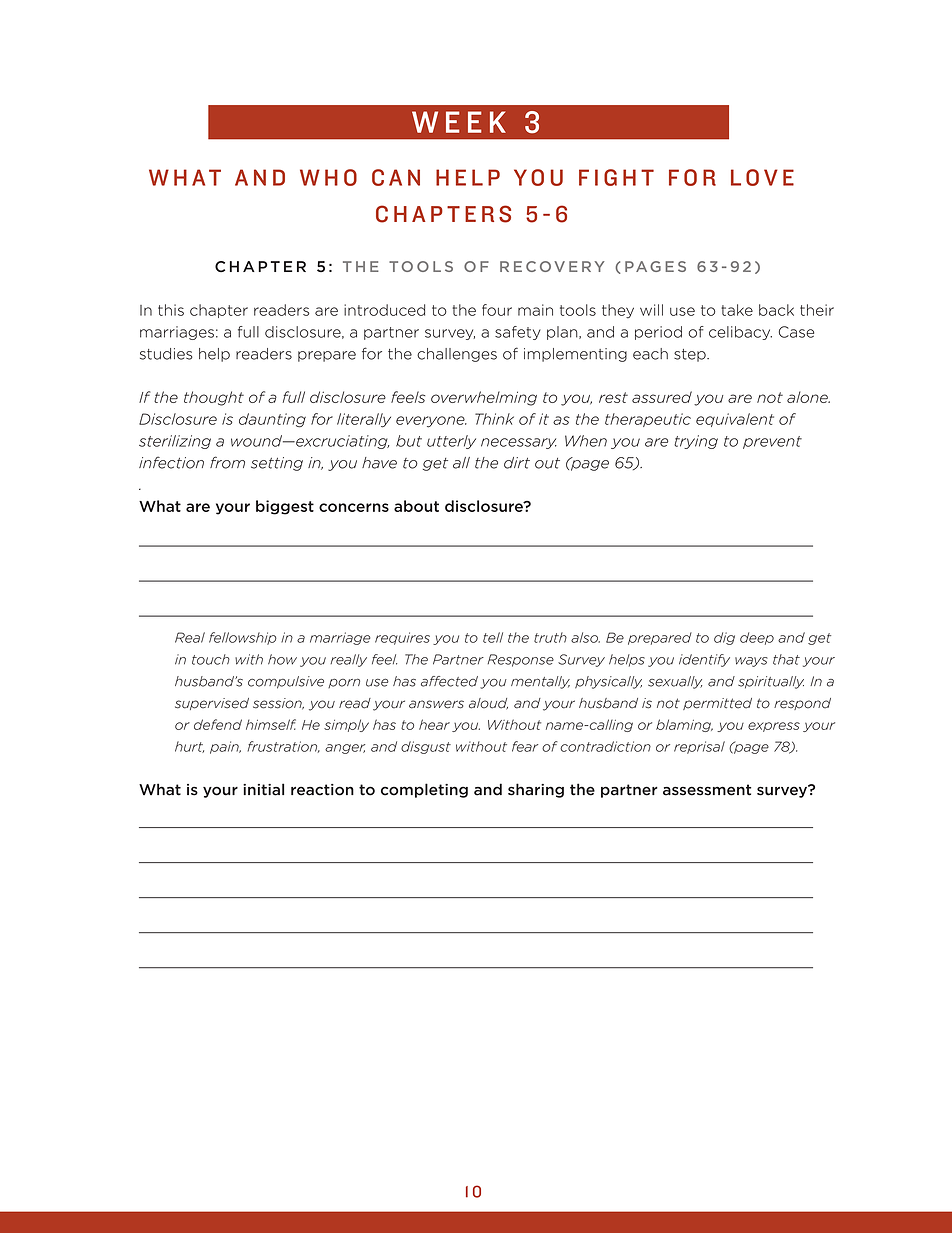 This image has width=952, height=1233. Describe the element at coordinates (416, 506) in the image. I see `about` at that location.
